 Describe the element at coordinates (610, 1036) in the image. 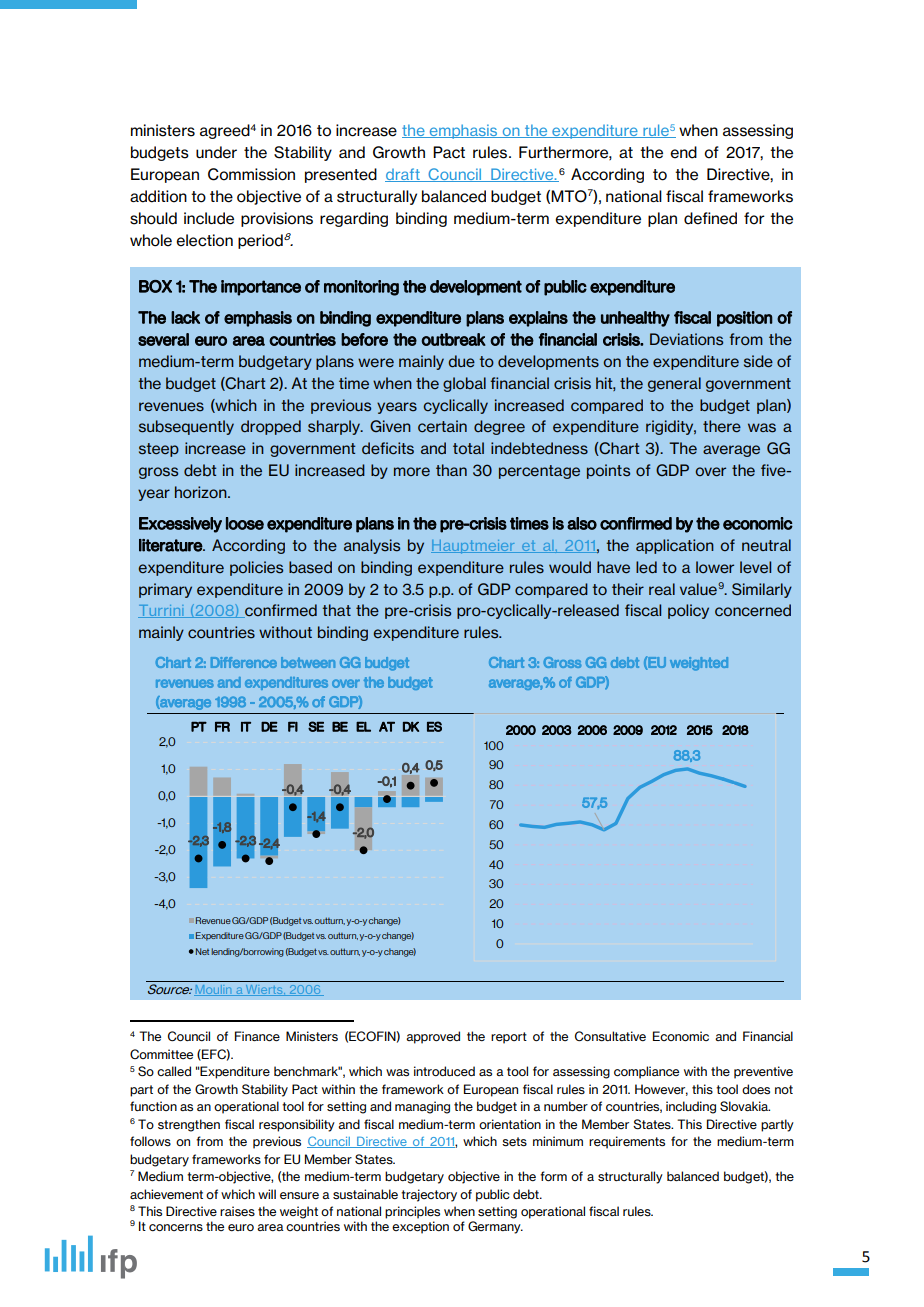

I see `Consultative` at that location.
